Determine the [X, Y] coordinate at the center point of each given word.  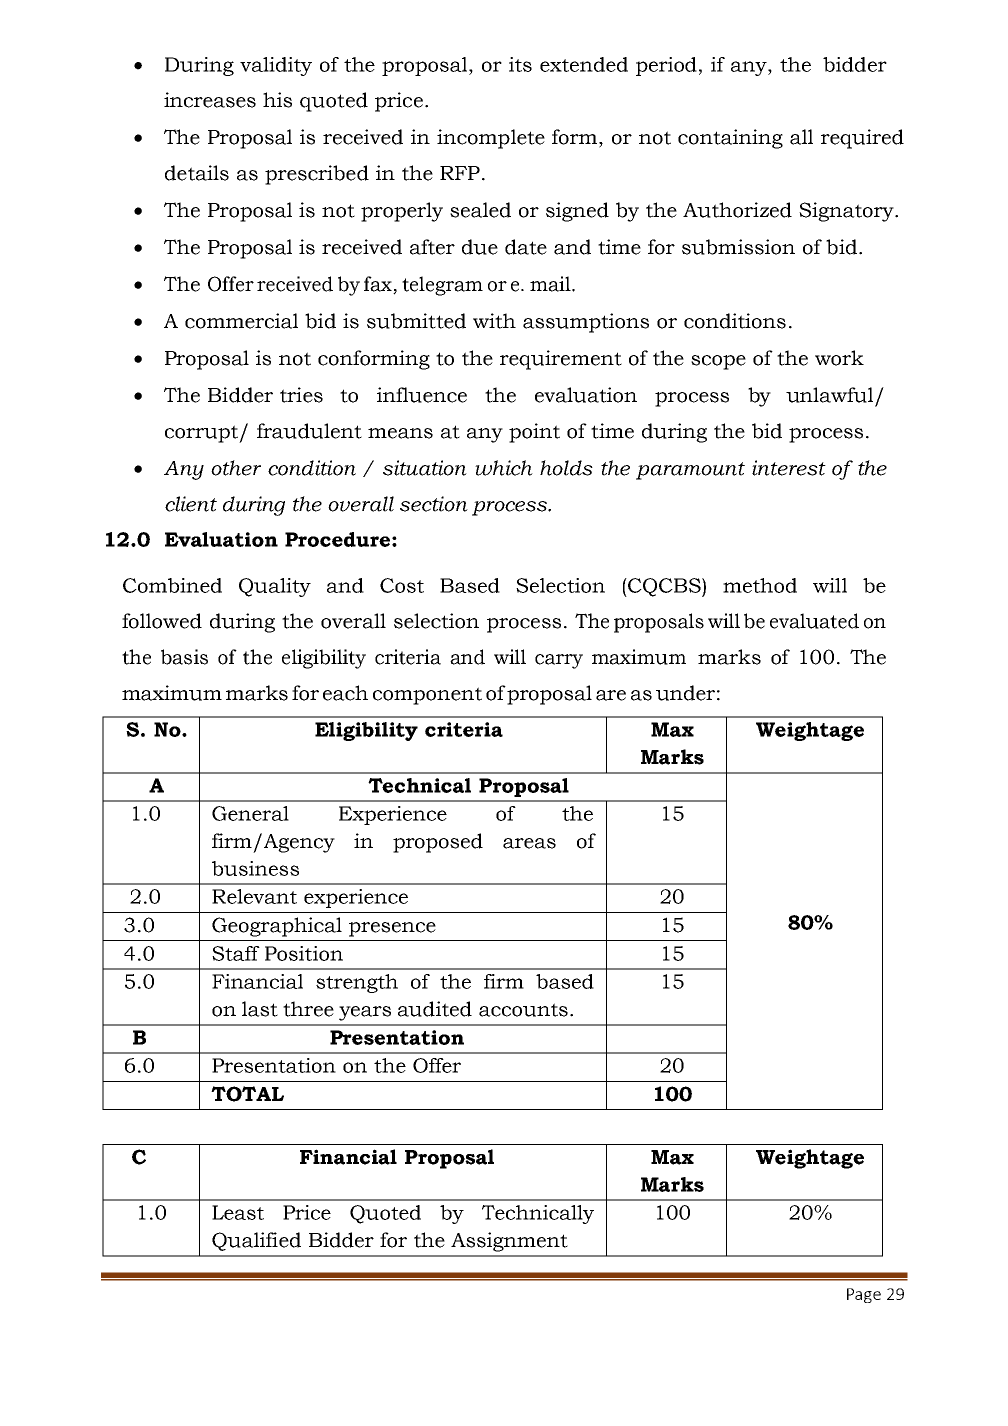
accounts [523, 1010]
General [250, 813]
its [520, 64]
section [434, 504]
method [760, 585]
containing [730, 139]
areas [529, 843]
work [839, 358]
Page [864, 1295]
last [260, 1009]
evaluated [814, 621]
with [494, 321]
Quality [275, 587]
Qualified [256, 1241]
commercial [241, 321]
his [277, 100]
